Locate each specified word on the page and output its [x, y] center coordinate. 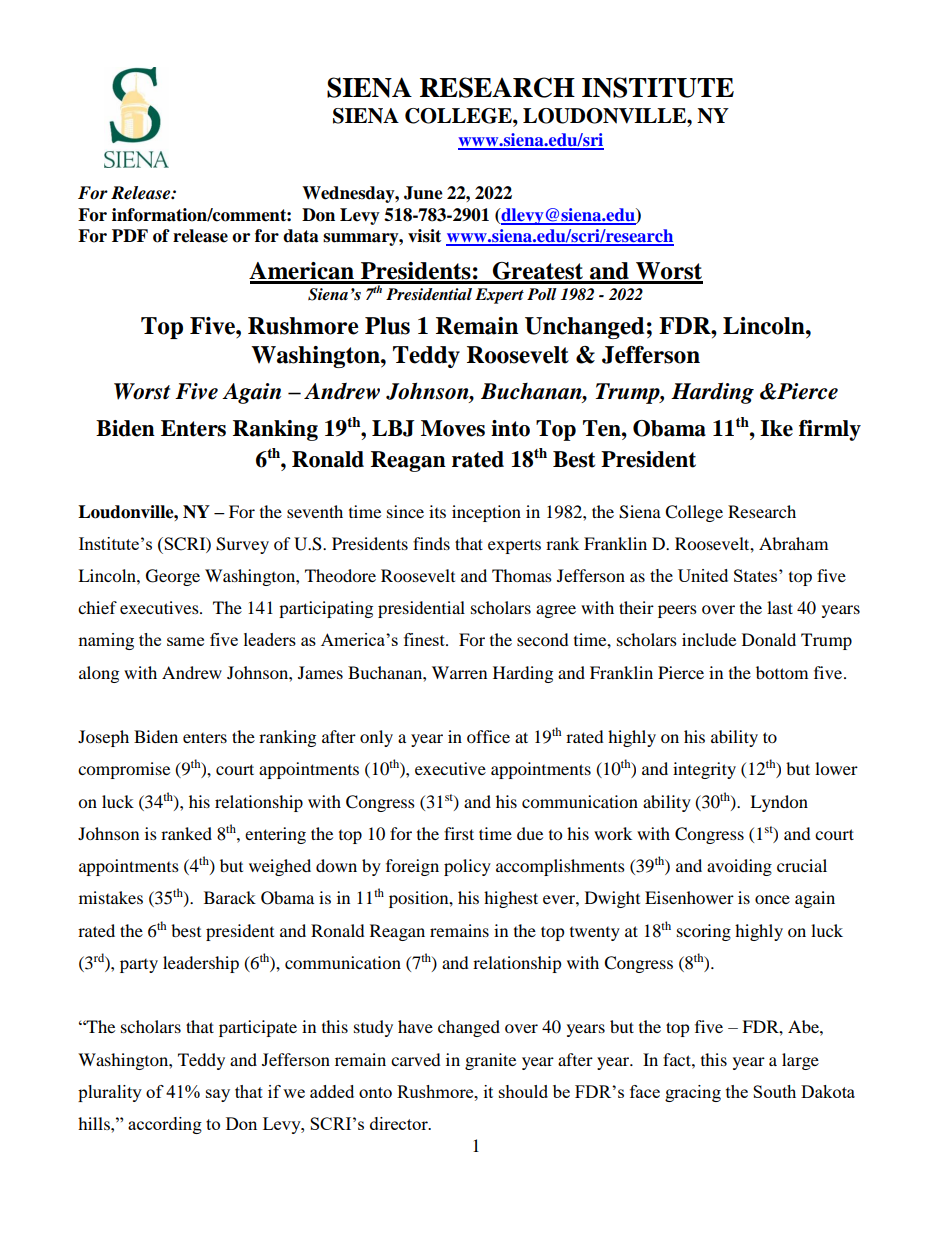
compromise [124, 770]
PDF [130, 235]
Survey [242, 545]
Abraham [793, 543]
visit [424, 236]
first [459, 833]
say [218, 1095]
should [523, 1091]
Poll [542, 294]
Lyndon [779, 803]
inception [486, 513]
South [774, 1091]
